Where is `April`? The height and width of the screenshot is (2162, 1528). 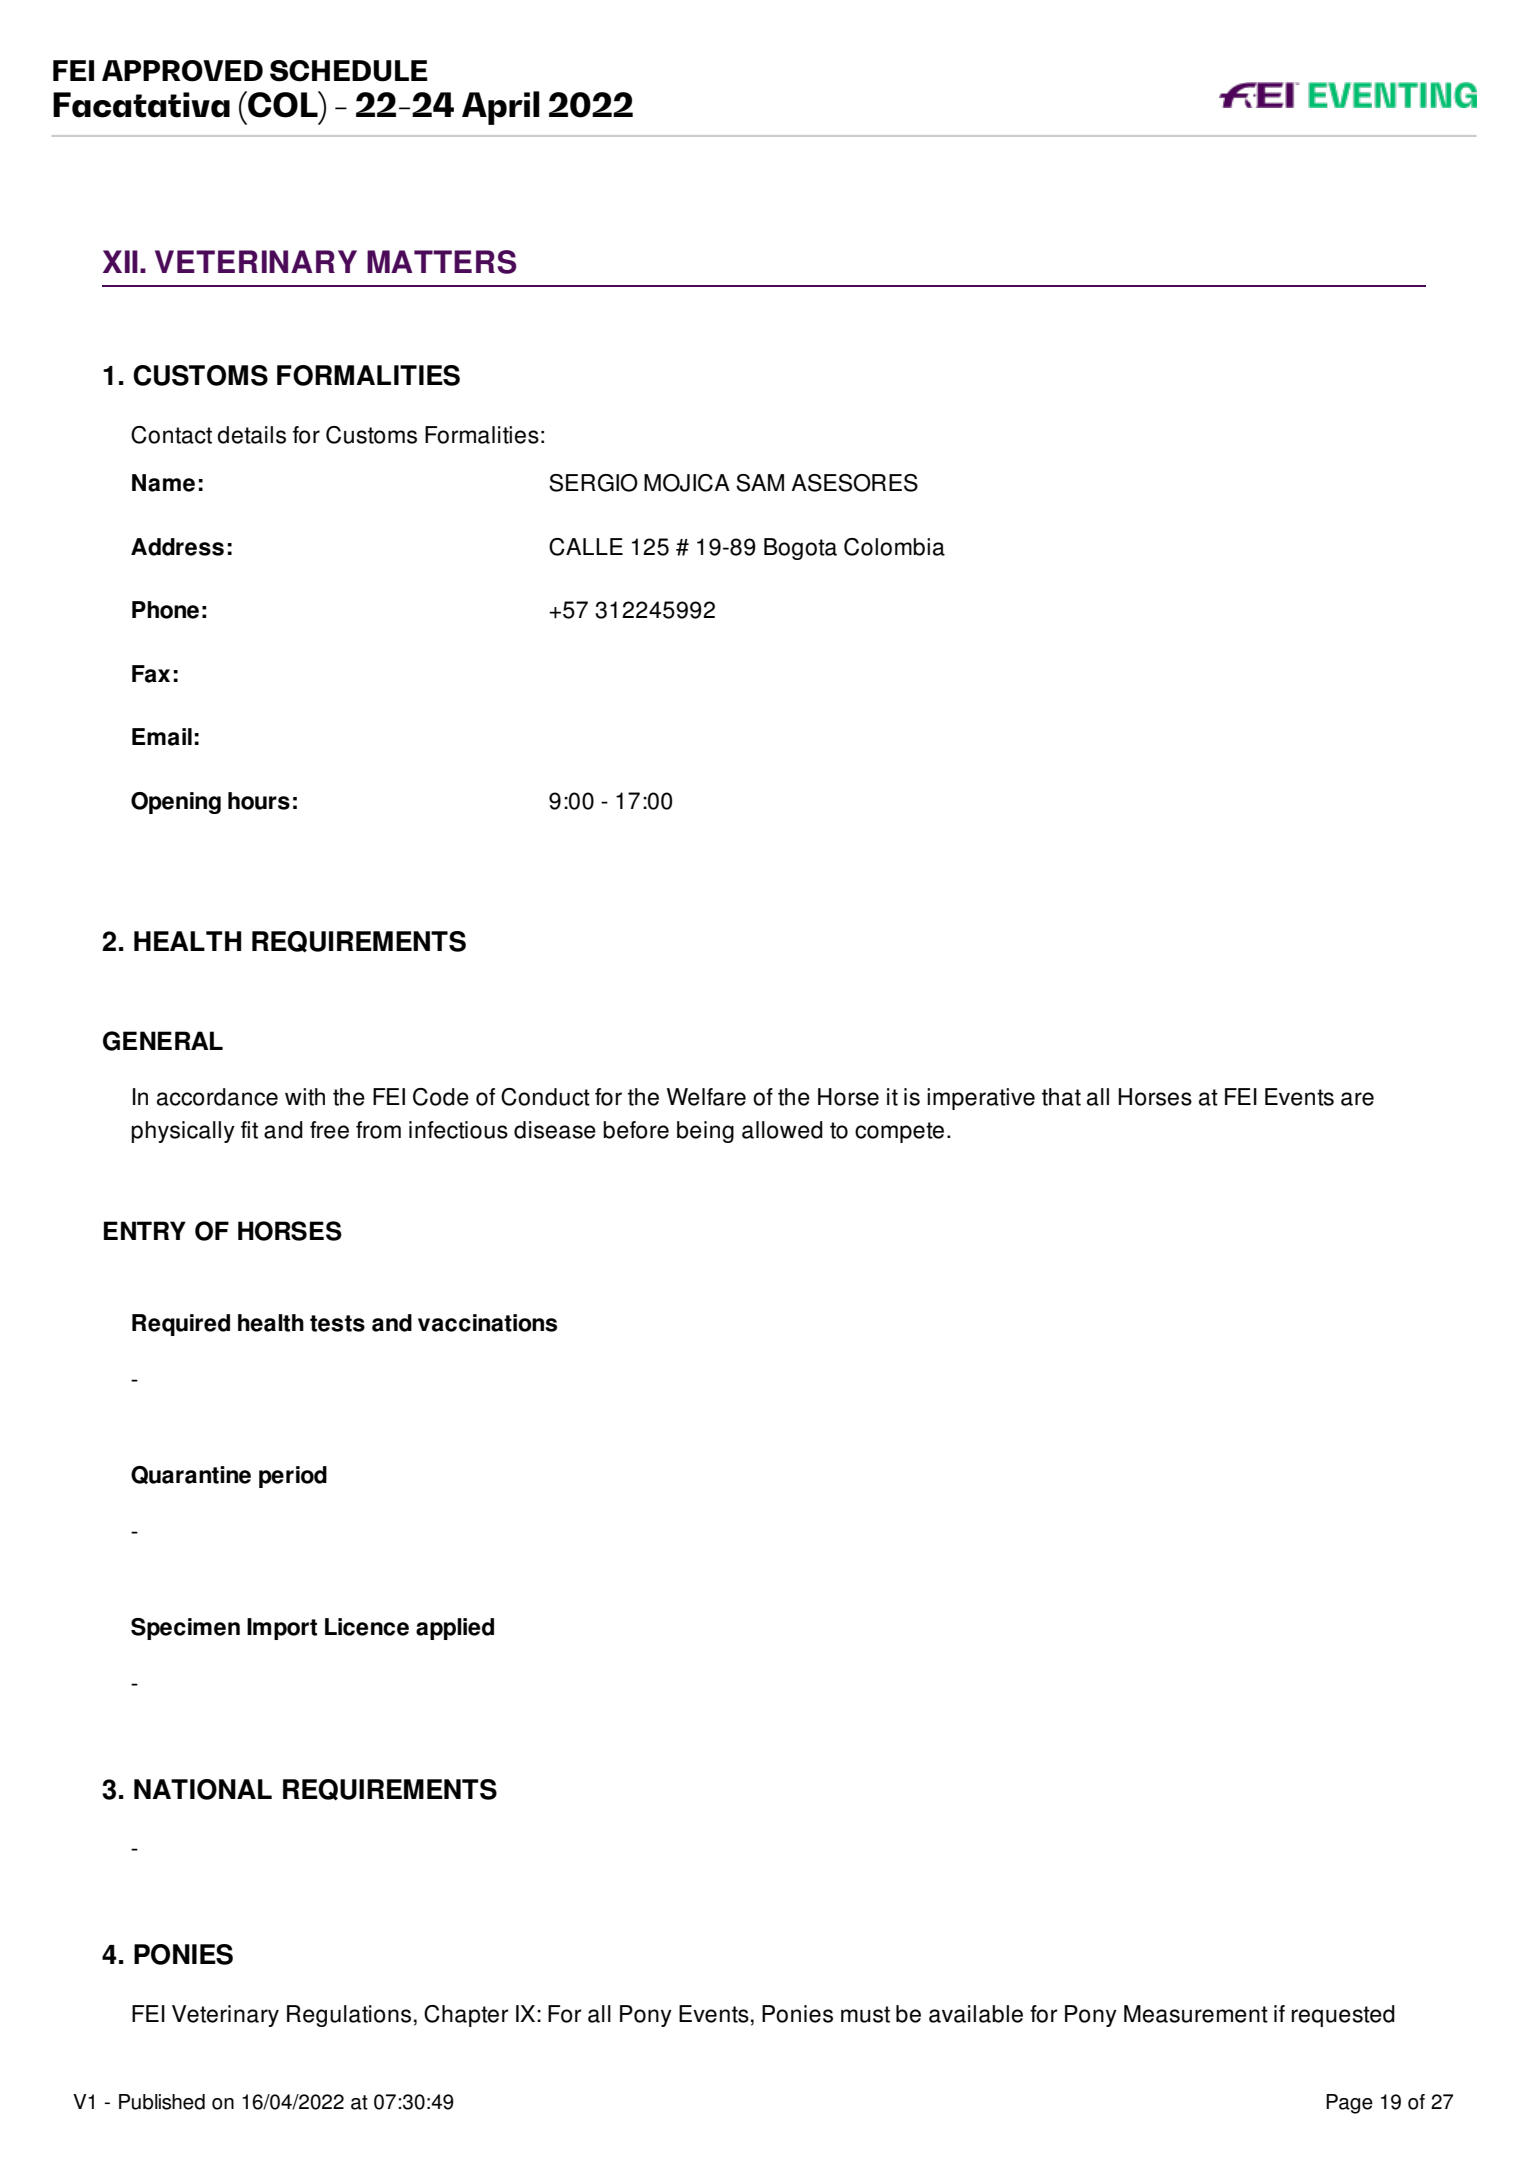
April is located at coordinates (501, 108).
